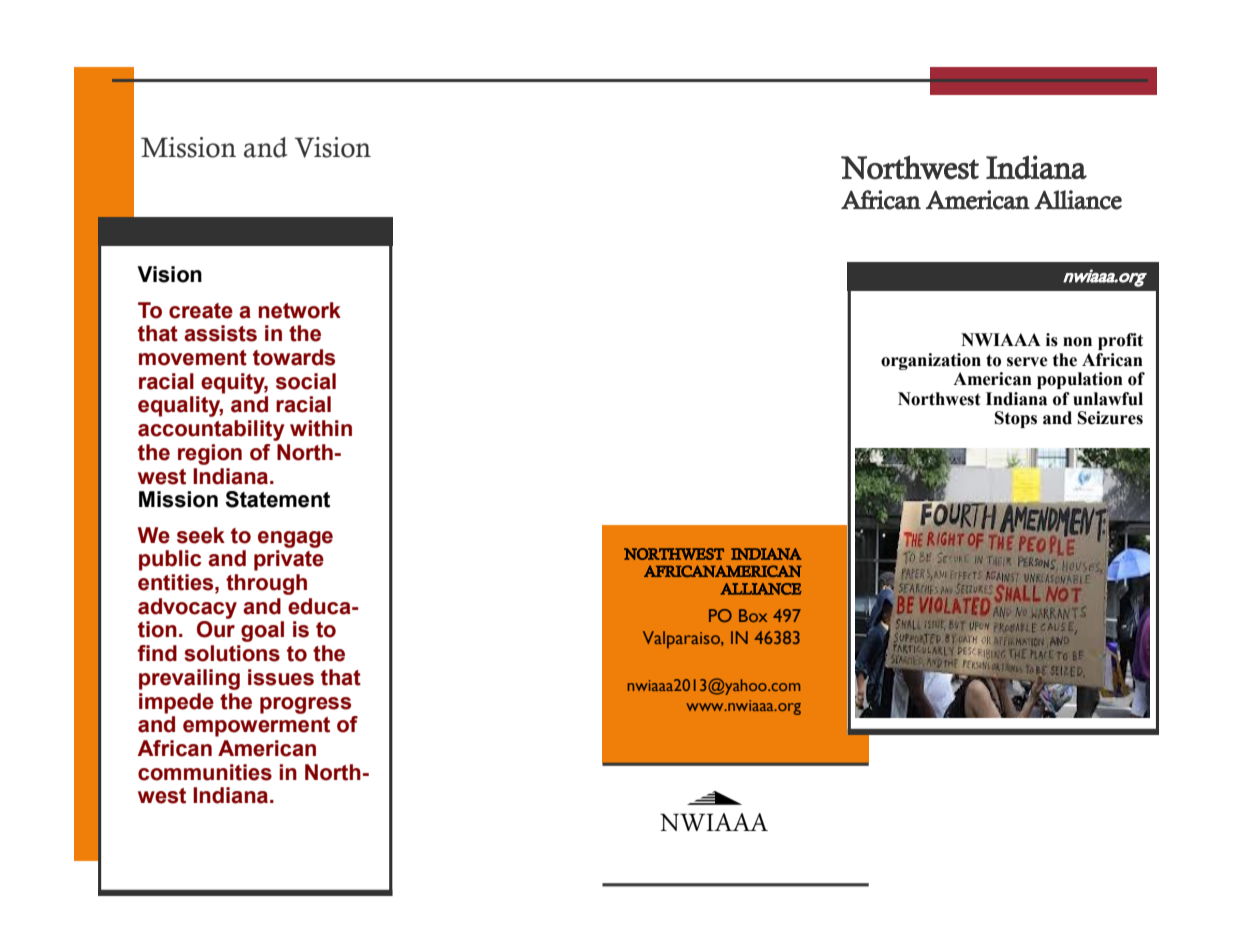 Image resolution: width=1233 pixels, height=952 pixels. What do you see at coordinates (299, 310) in the page?
I see `network` at bounding box center [299, 310].
